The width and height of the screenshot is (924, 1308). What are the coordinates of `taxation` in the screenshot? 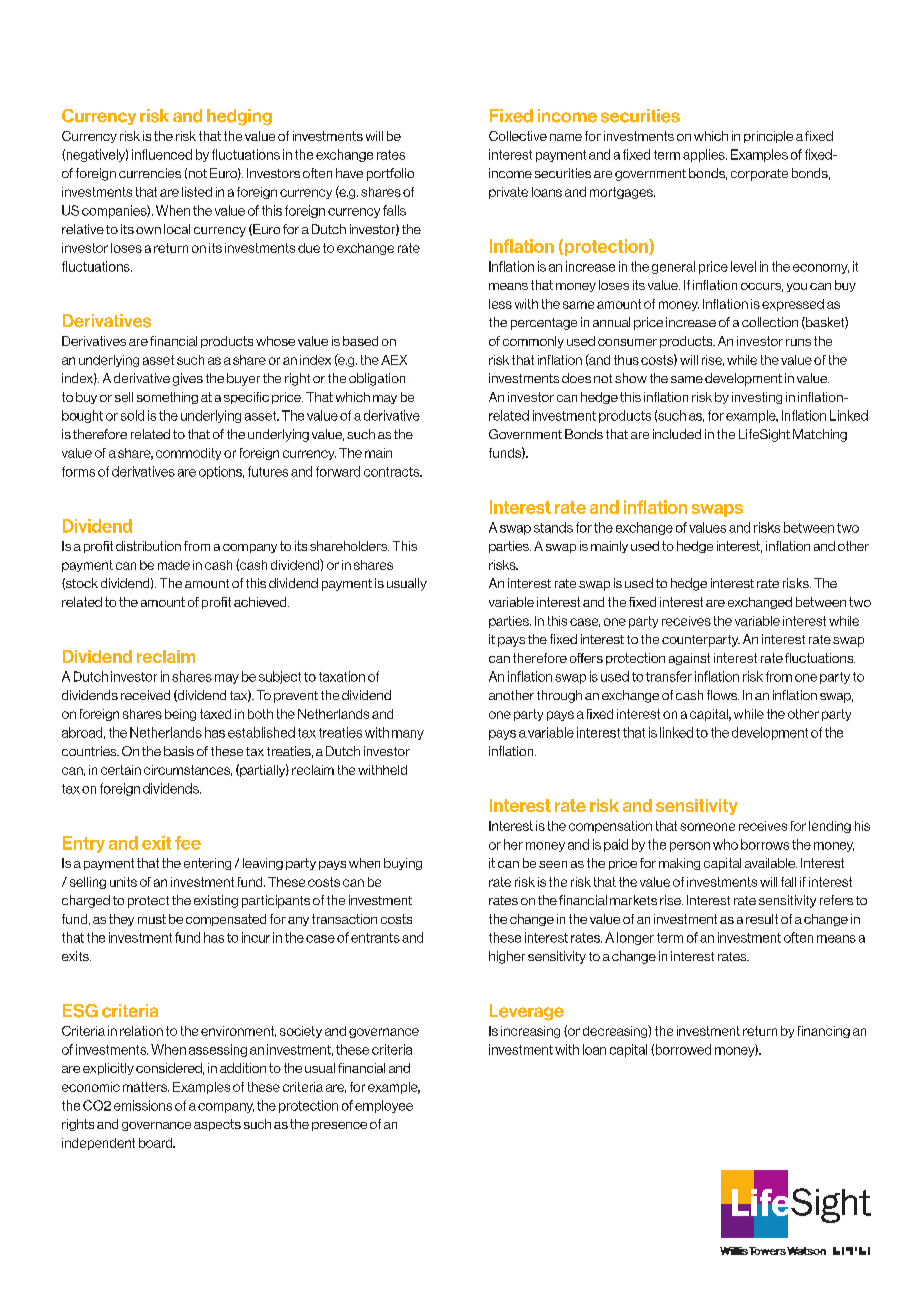 It's located at (342, 676).
